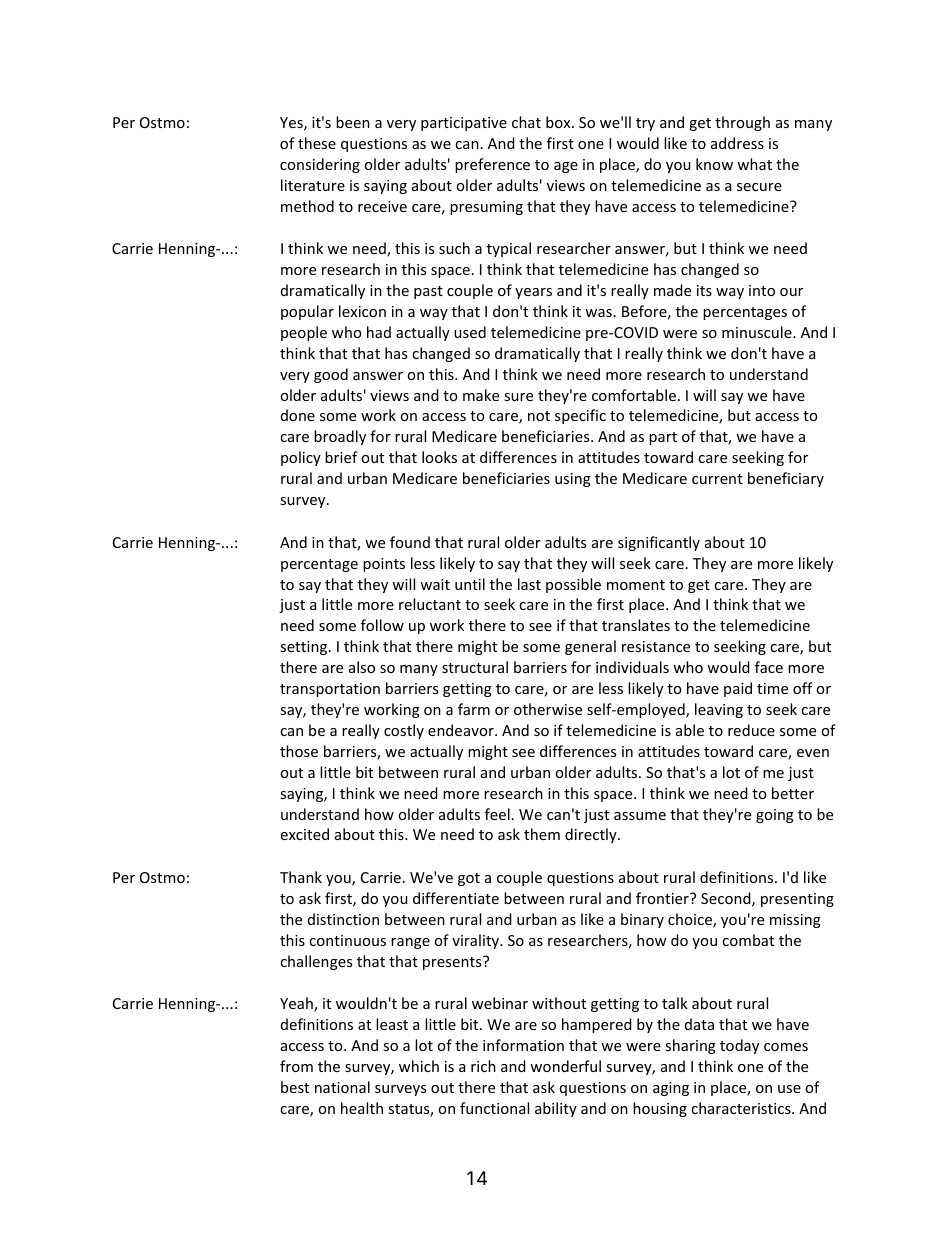  I want to click on otherwise, so click(548, 709).
